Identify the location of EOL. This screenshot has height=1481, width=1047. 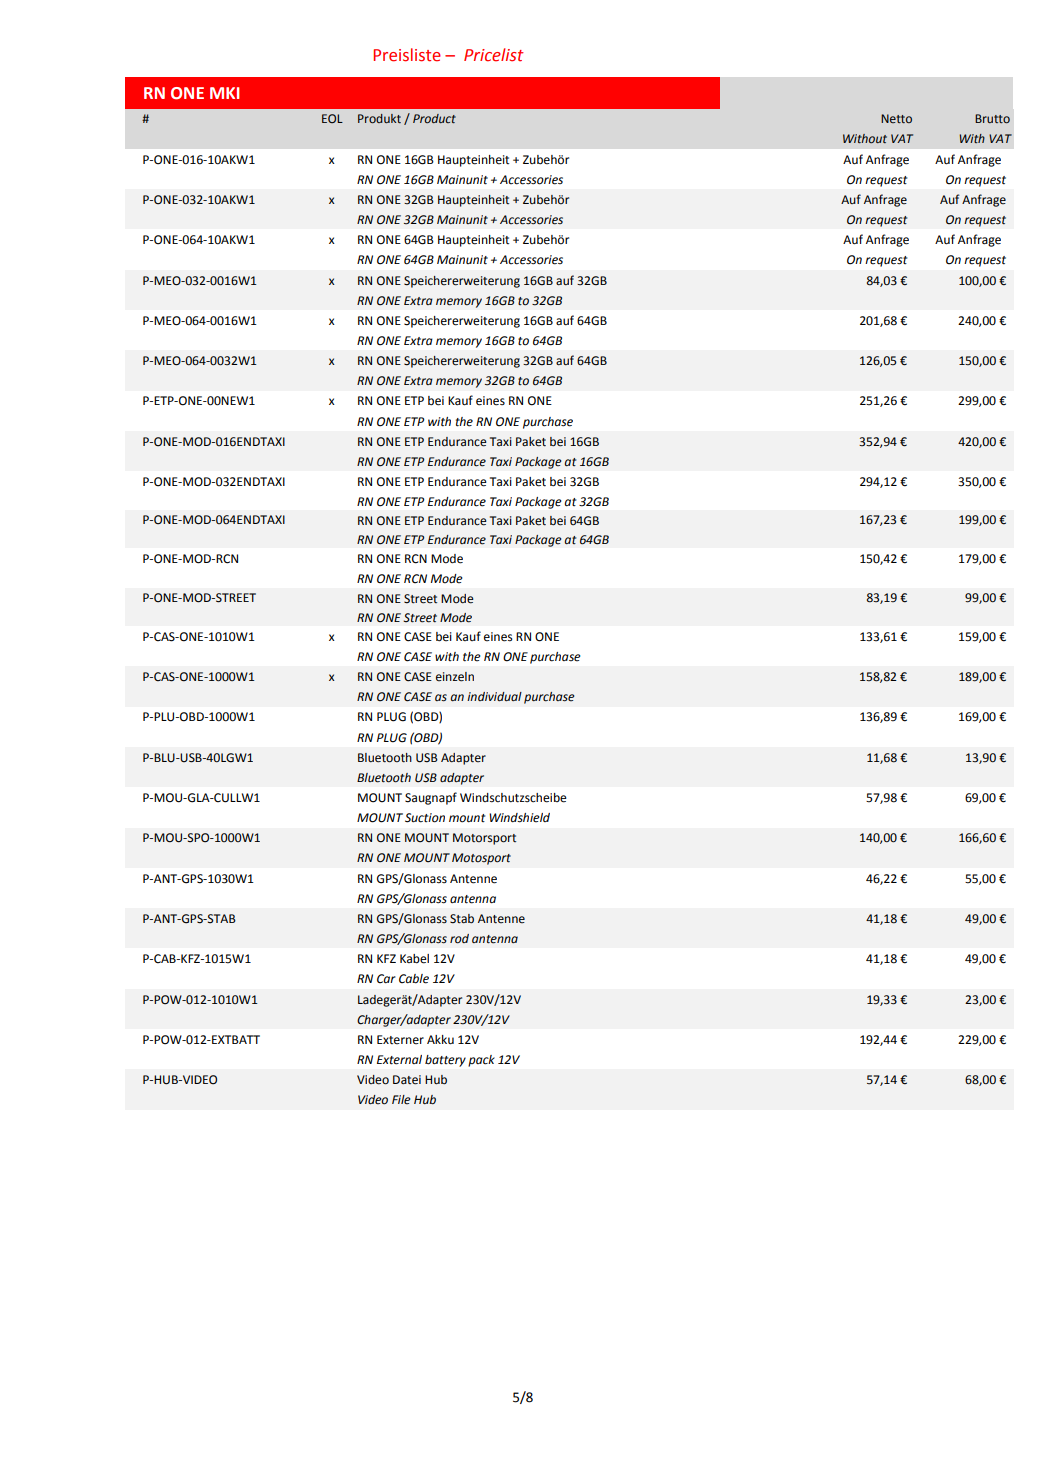
(332, 118).
